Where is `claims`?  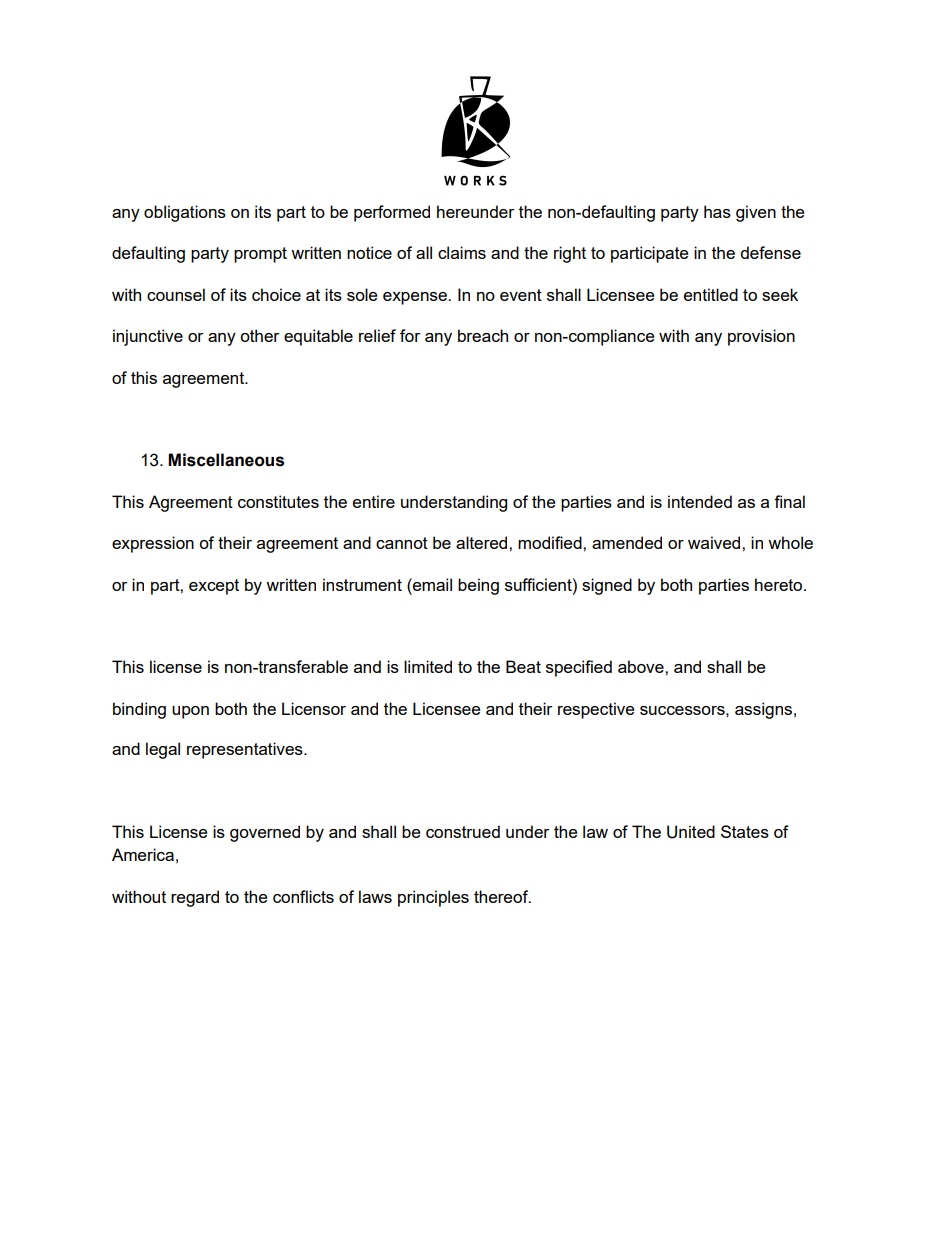 claims is located at coordinates (462, 252).
